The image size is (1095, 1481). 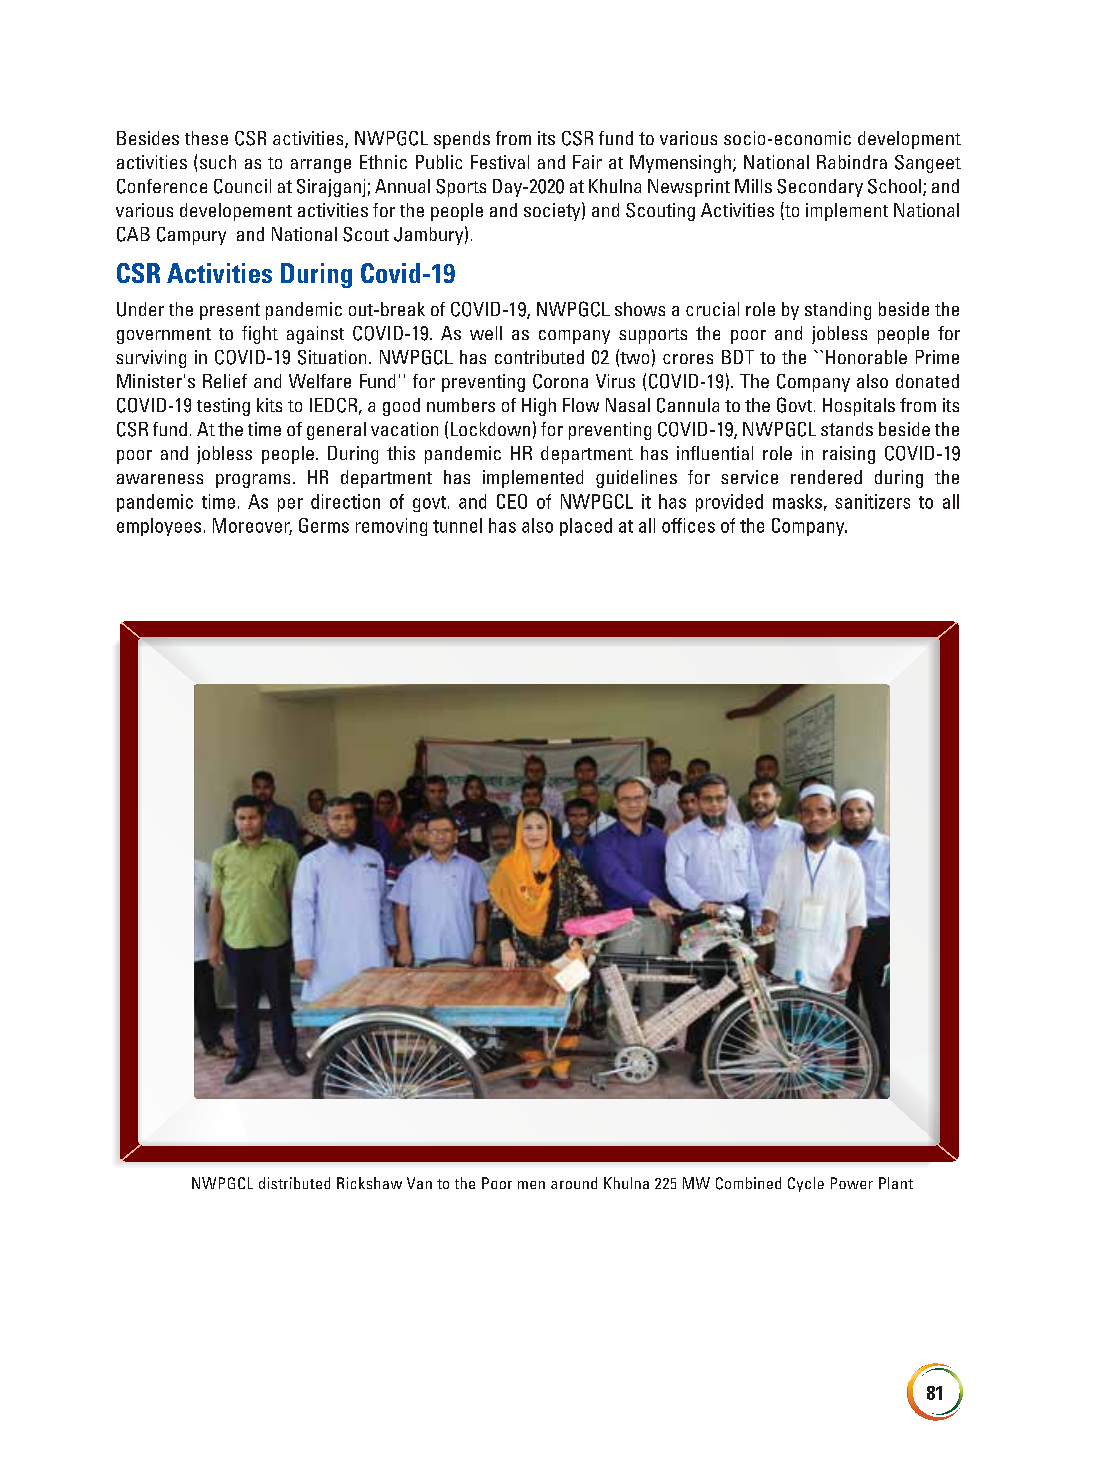 I want to click on distributed, so click(x=294, y=1183).
